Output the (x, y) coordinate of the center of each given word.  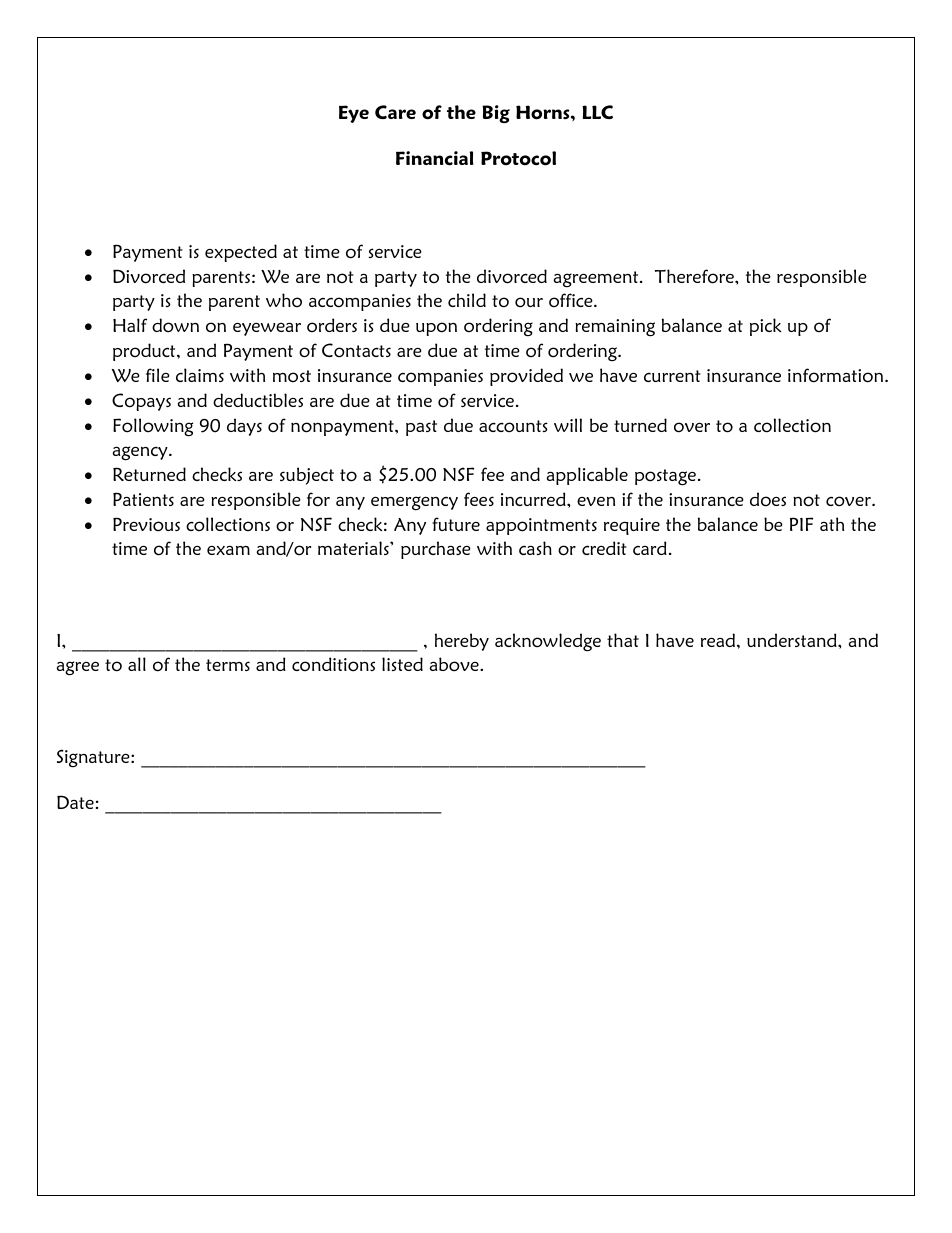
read (719, 640)
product (145, 352)
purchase (436, 550)
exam (228, 550)
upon (436, 329)
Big (496, 114)
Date (75, 802)
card (650, 548)
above (455, 664)
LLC (597, 112)
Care (395, 112)
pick (765, 327)
